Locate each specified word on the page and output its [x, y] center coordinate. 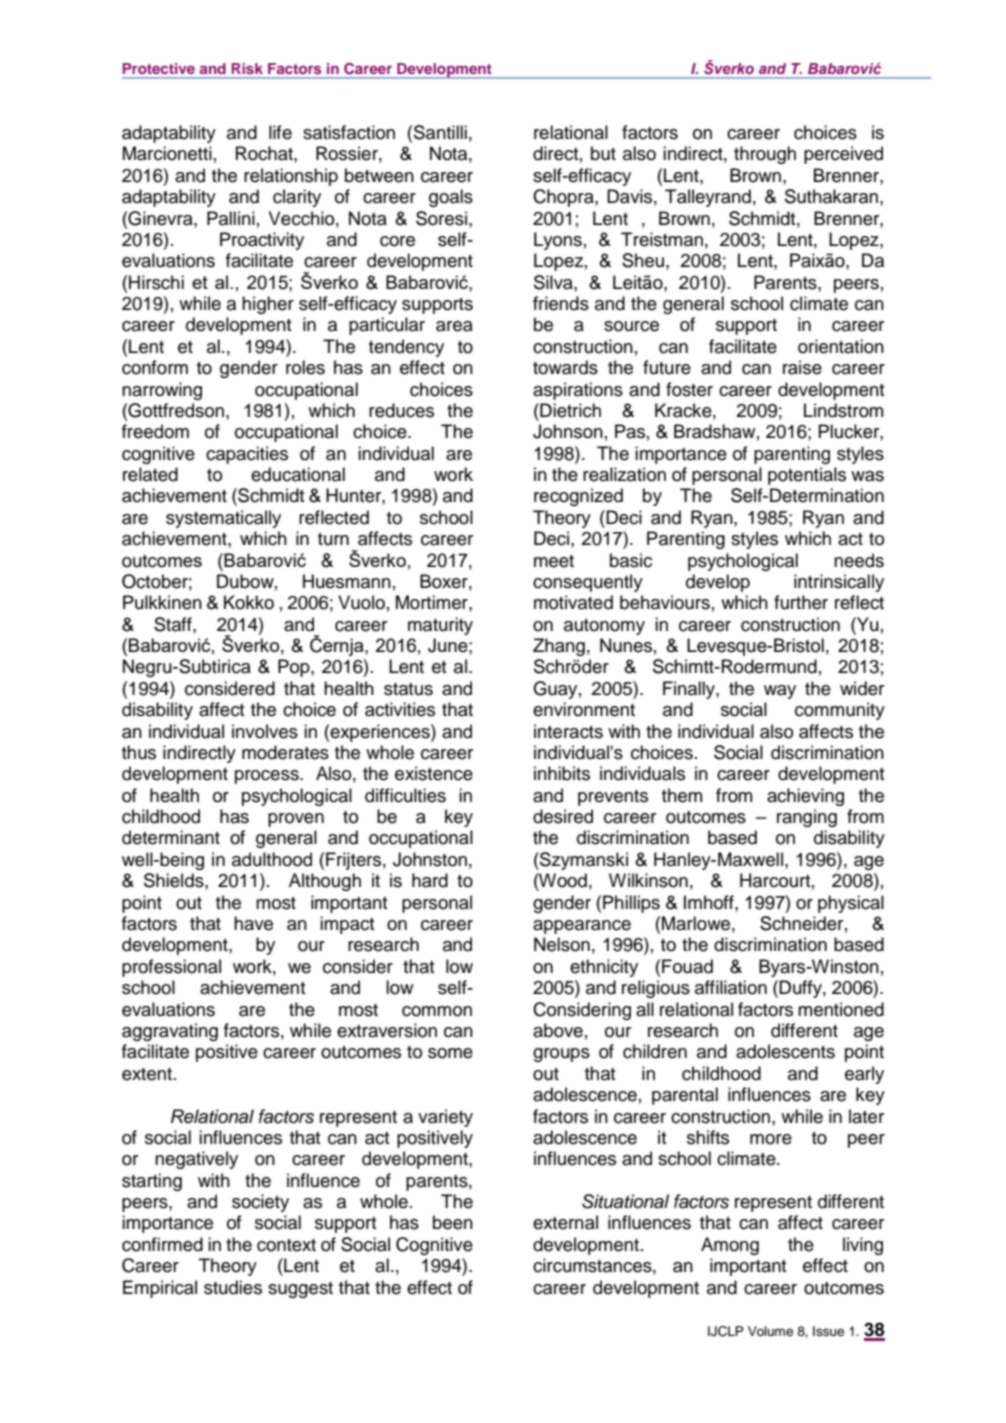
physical [851, 904]
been [453, 1222]
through [765, 155]
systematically [223, 519]
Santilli [440, 132]
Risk [247, 68]
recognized [578, 497]
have [253, 923]
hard [430, 880]
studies [233, 1287]
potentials [807, 476]
